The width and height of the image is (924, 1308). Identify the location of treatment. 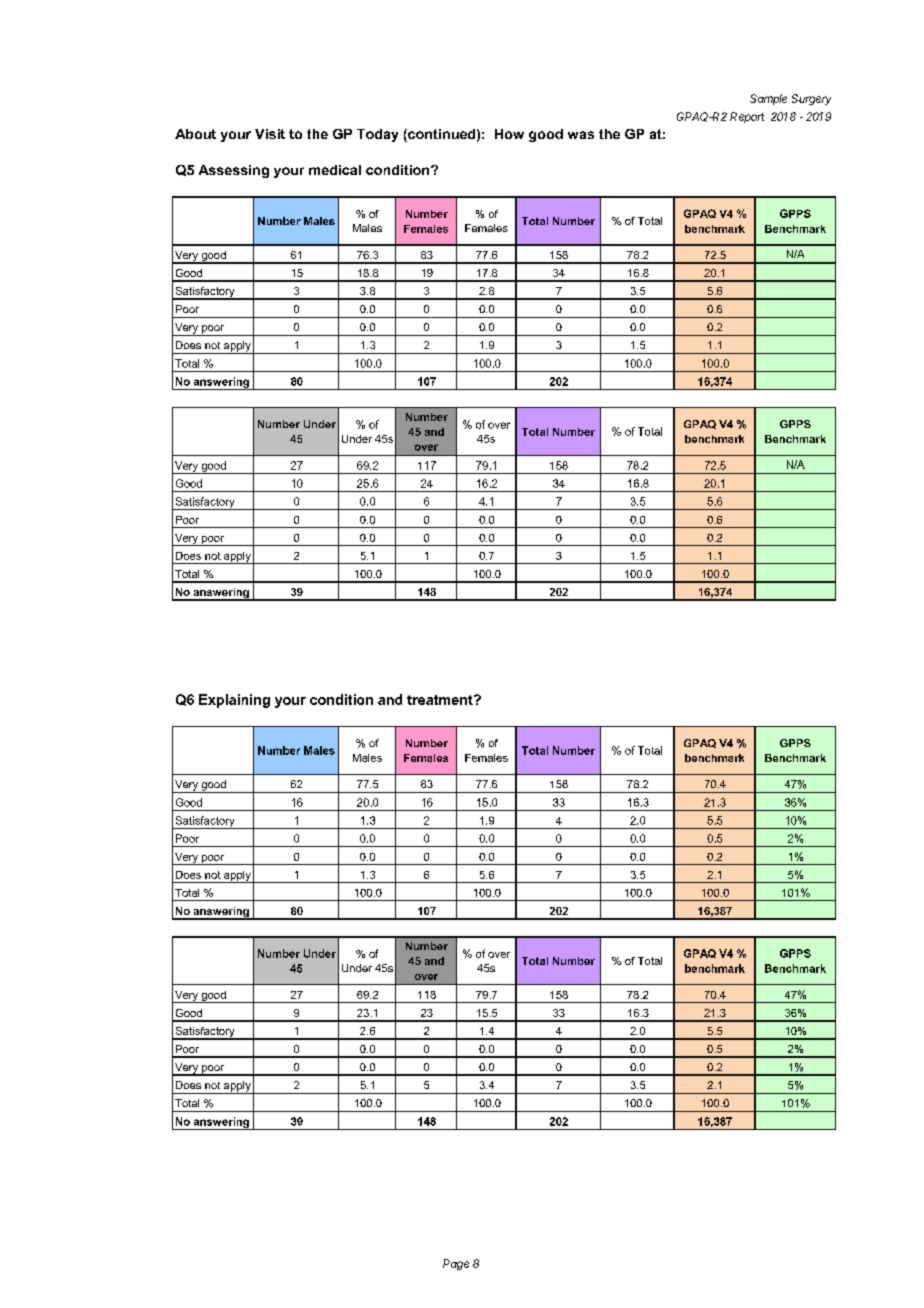
(441, 700).
